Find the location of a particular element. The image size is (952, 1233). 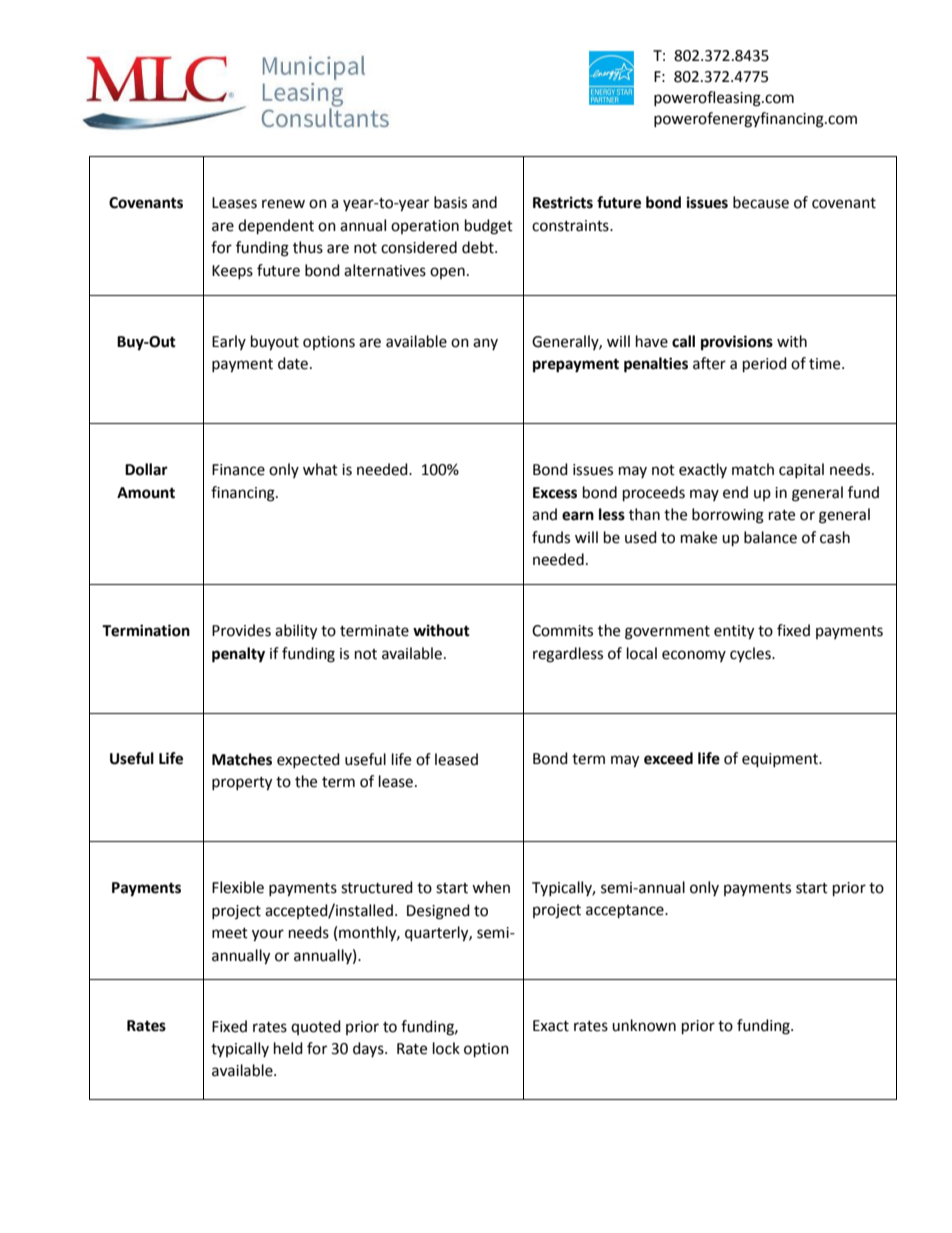

Excess is located at coordinates (555, 493).
